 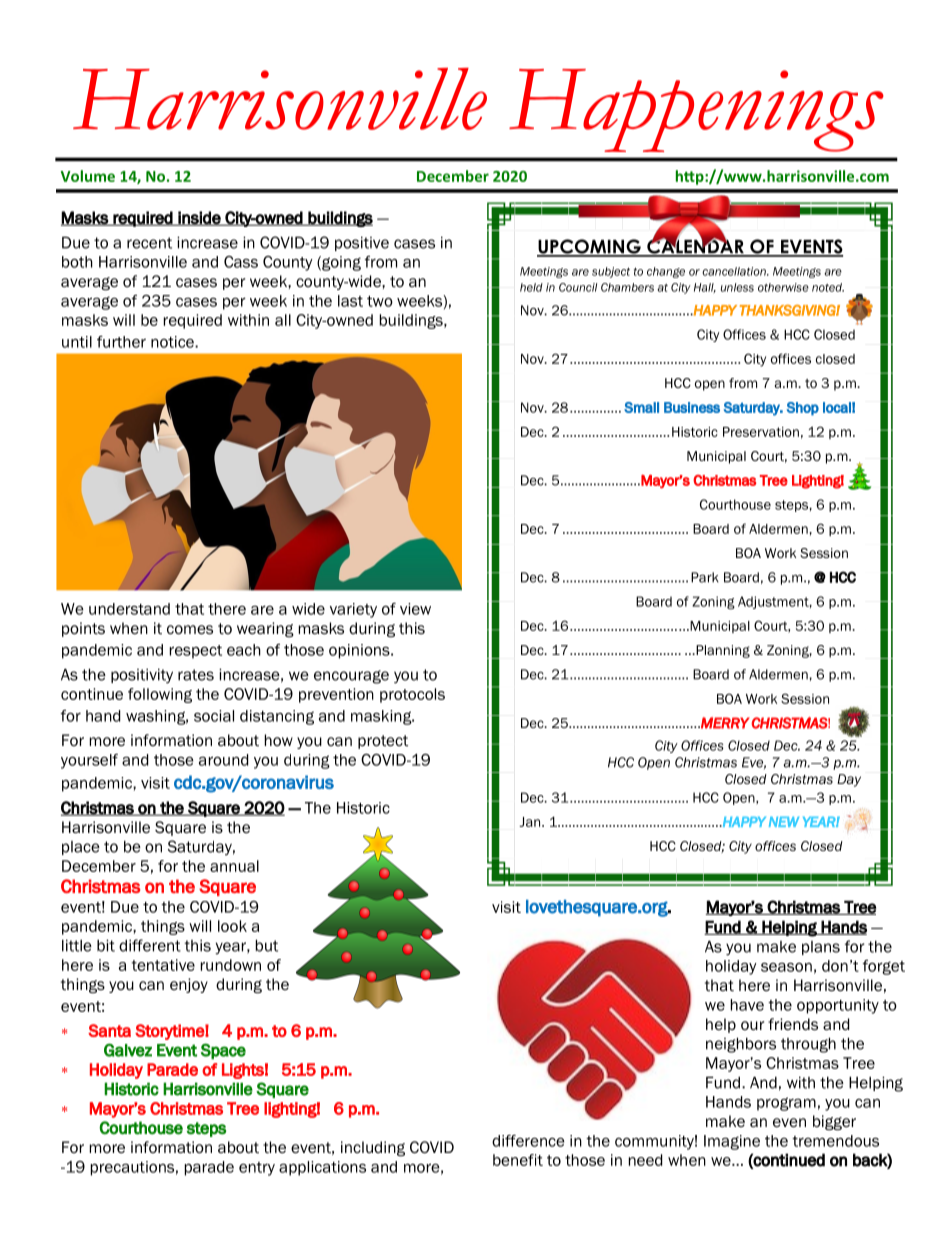 What do you see at coordinates (835, 1141) in the screenshot?
I see `tremendous` at bounding box center [835, 1141].
